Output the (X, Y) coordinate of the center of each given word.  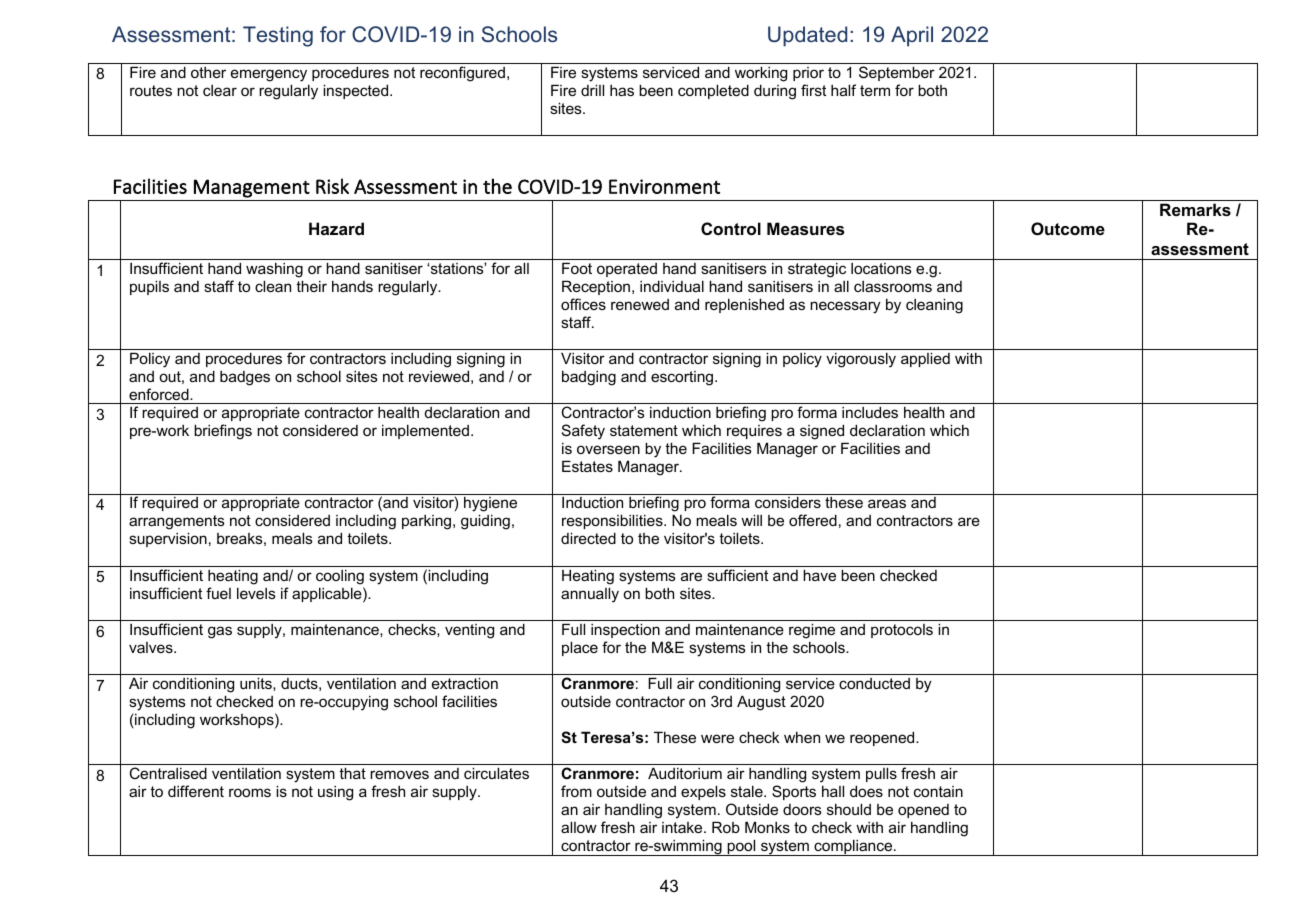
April (912, 36)
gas (220, 632)
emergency (269, 75)
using (335, 793)
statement (644, 430)
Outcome (1068, 228)
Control (731, 228)
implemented (425, 431)
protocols (902, 631)
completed (713, 91)
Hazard (336, 228)
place (580, 648)
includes (870, 412)
